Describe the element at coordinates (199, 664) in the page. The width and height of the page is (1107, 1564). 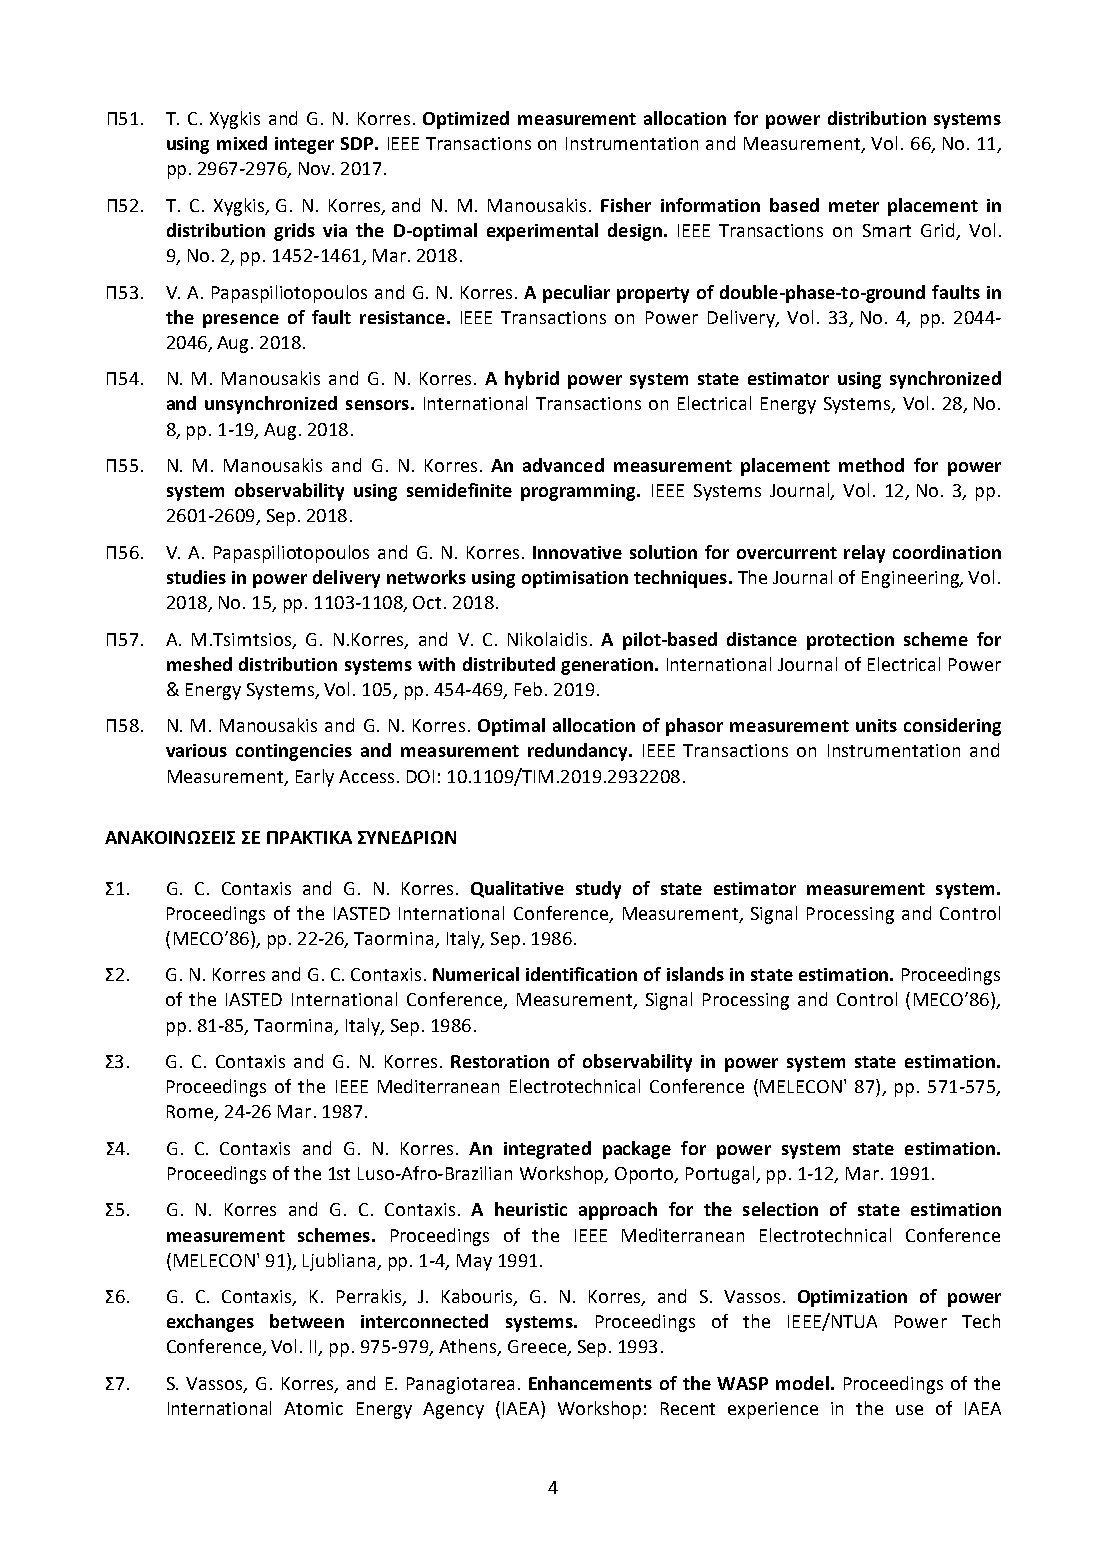
I see `meshed` at that location.
